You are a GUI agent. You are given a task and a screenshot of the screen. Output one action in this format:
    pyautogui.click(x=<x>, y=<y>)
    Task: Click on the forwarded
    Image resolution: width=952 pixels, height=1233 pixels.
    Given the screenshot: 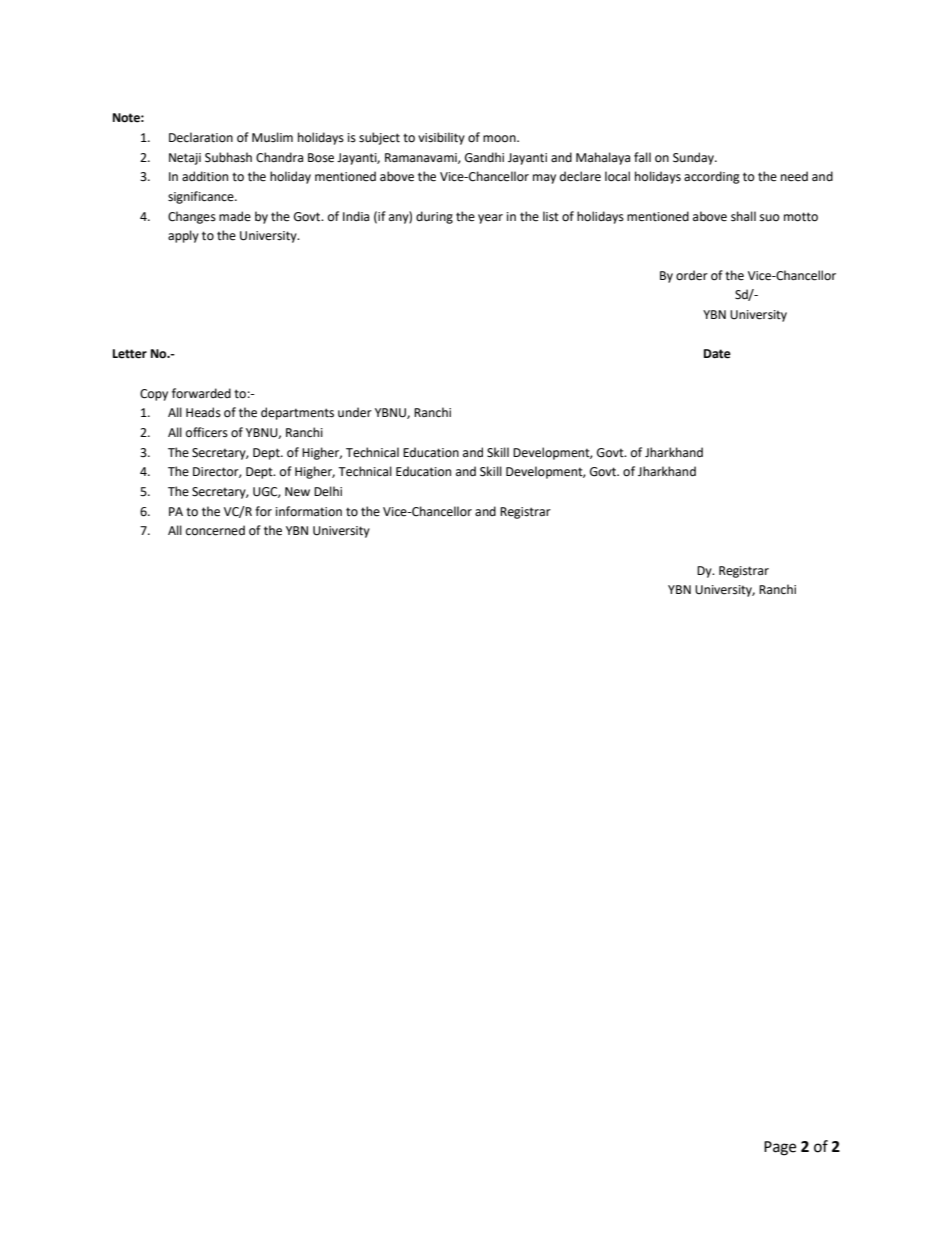 What is the action you would take?
    pyautogui.click(x=201, y=393)
